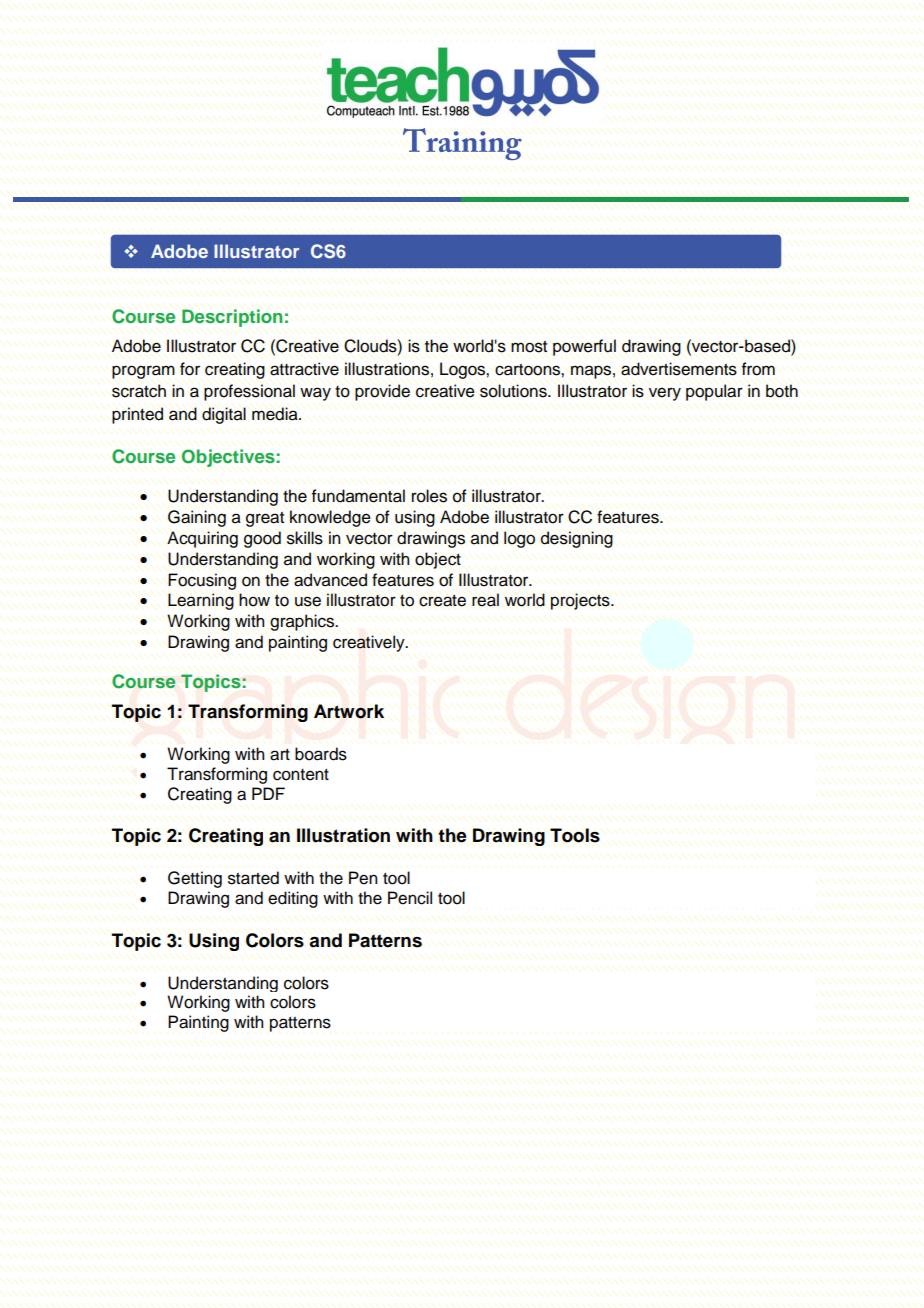 This screenshot has height=1308, width=924. What do you see at coordinates (410, 898) in the screenshot?
I see `Pencil` at bounding box center [410, 898].
